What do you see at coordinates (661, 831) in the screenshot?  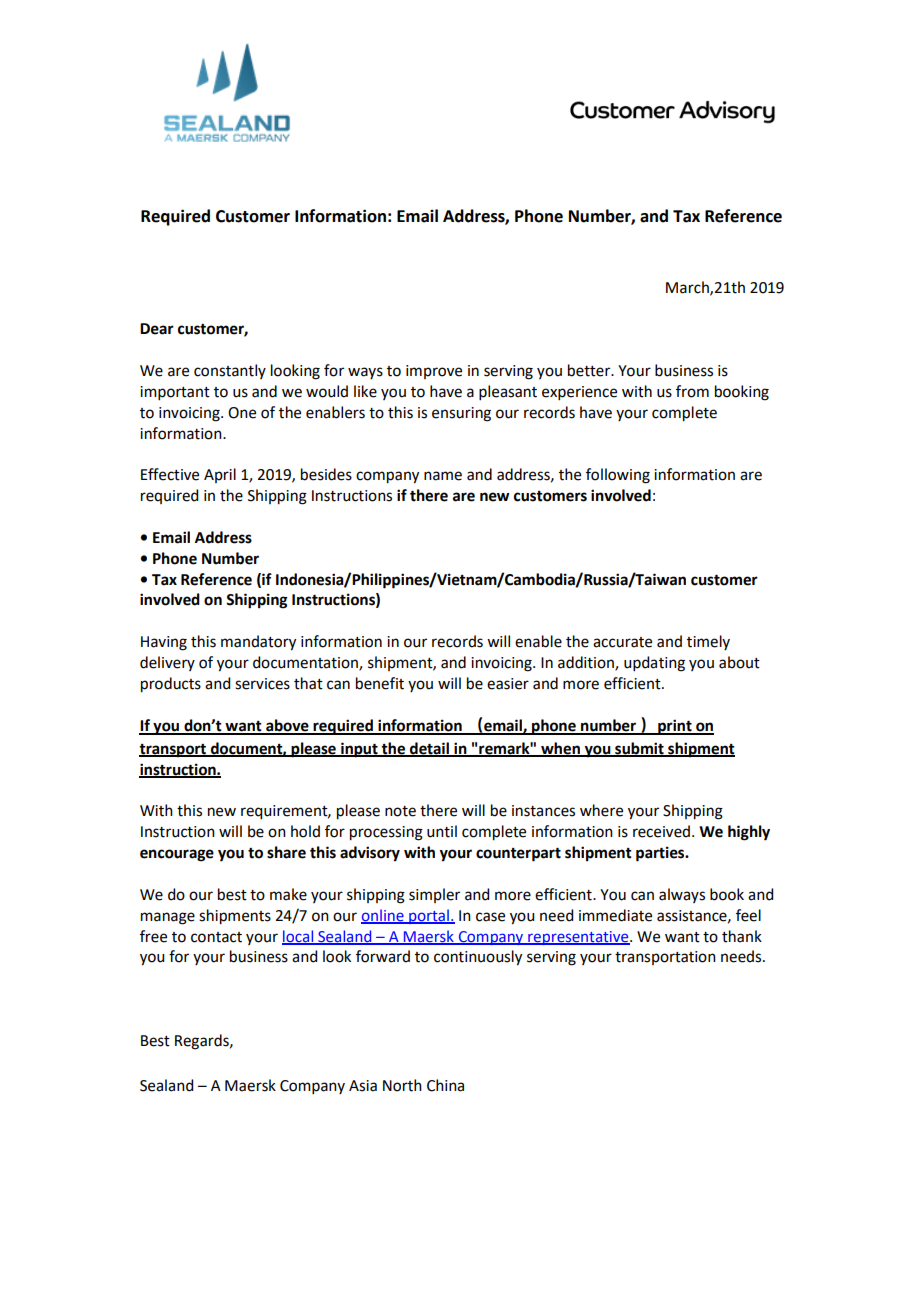 I see `received` at bounding box center [661, 831].
